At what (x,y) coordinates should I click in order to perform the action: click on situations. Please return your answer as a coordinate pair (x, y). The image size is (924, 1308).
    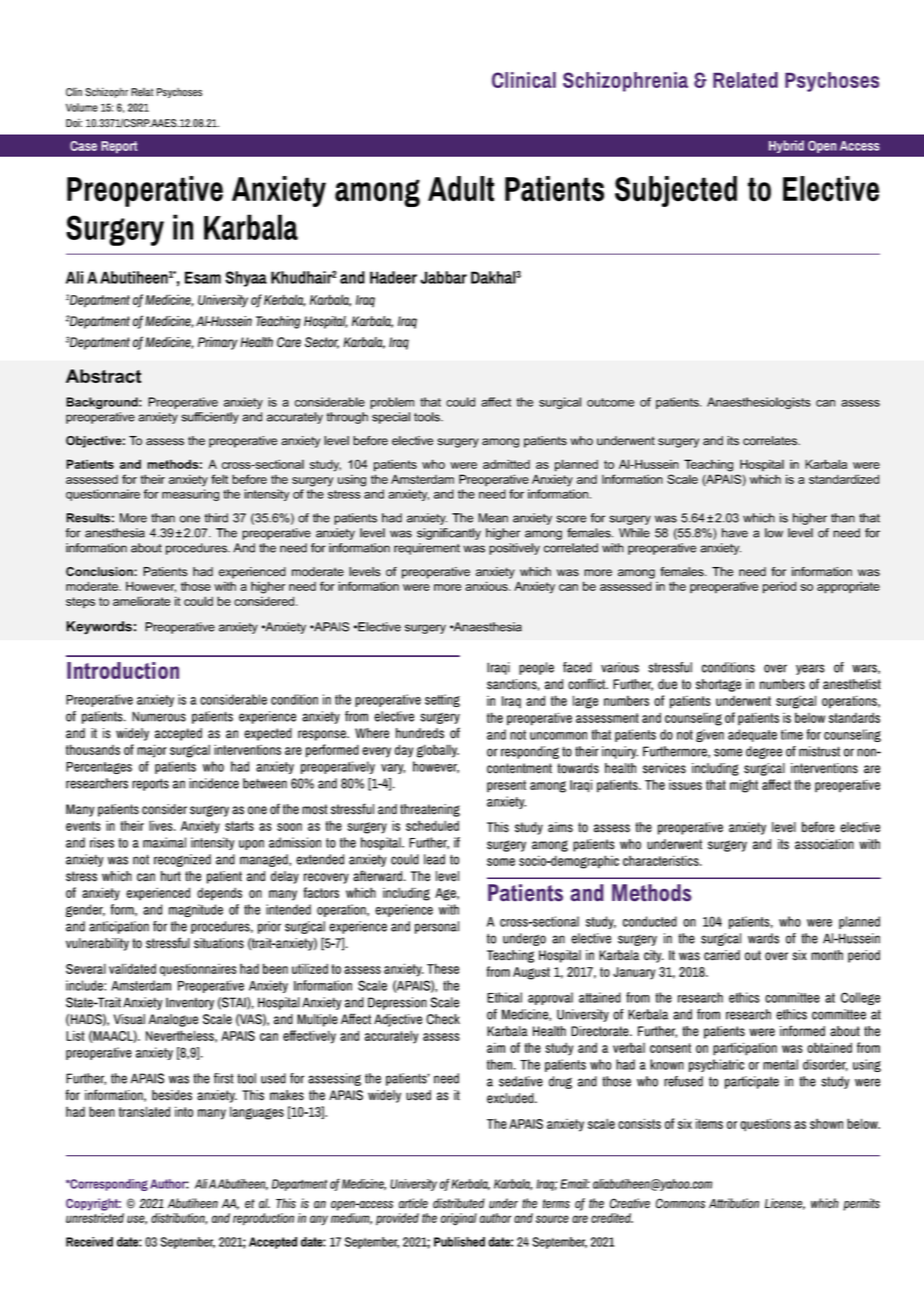
    Looking at the image, I should click on (219, 943).
